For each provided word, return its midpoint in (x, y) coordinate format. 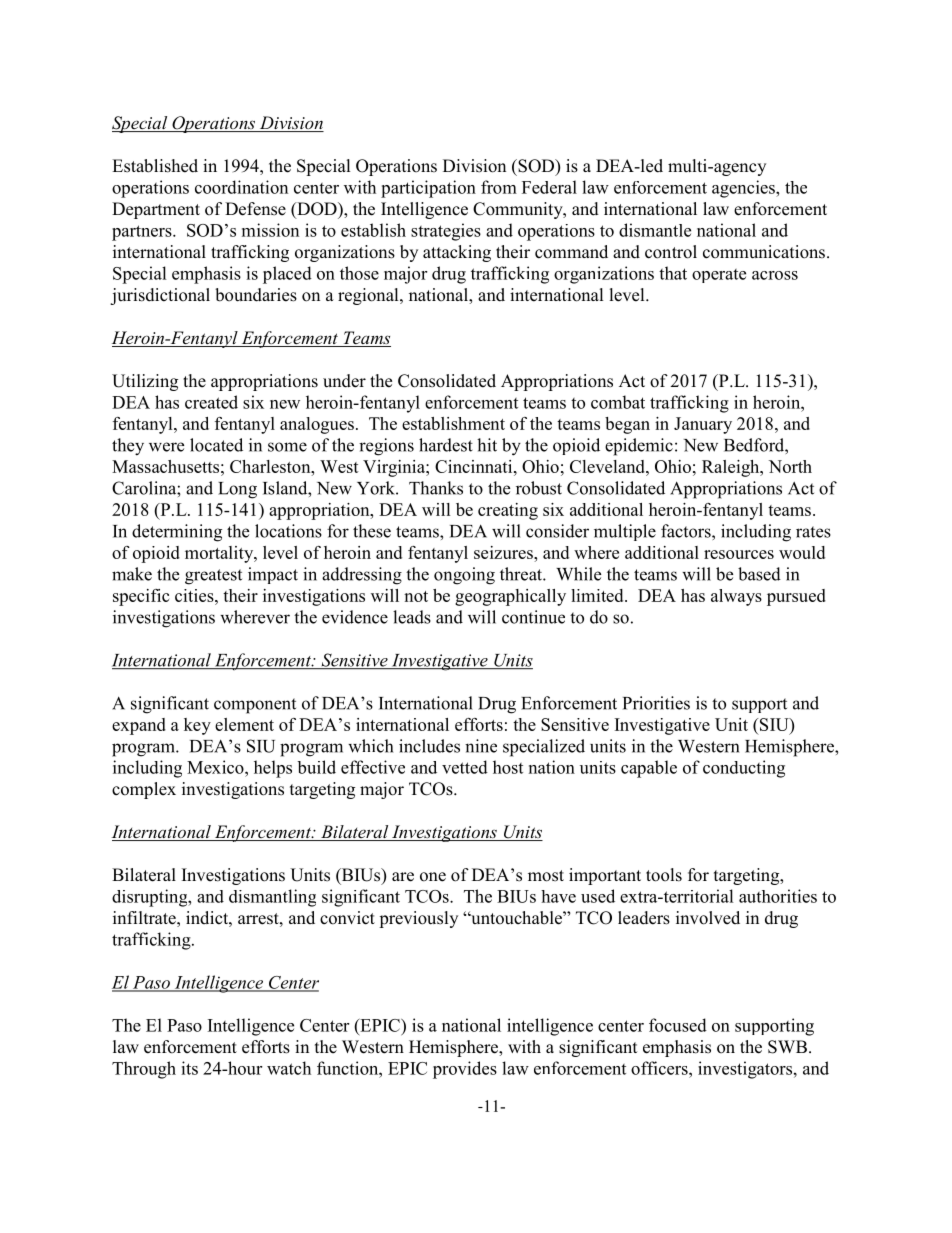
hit (487, 445)
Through (144, 1070)
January (703, 425)
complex (144, 790)
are (403, 877)
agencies (744, 189)
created (211, 402)
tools (664, 875)
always (736, 597)
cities (195, 595)
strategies (446, 232)
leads (412, 617)
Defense (255, 209)
